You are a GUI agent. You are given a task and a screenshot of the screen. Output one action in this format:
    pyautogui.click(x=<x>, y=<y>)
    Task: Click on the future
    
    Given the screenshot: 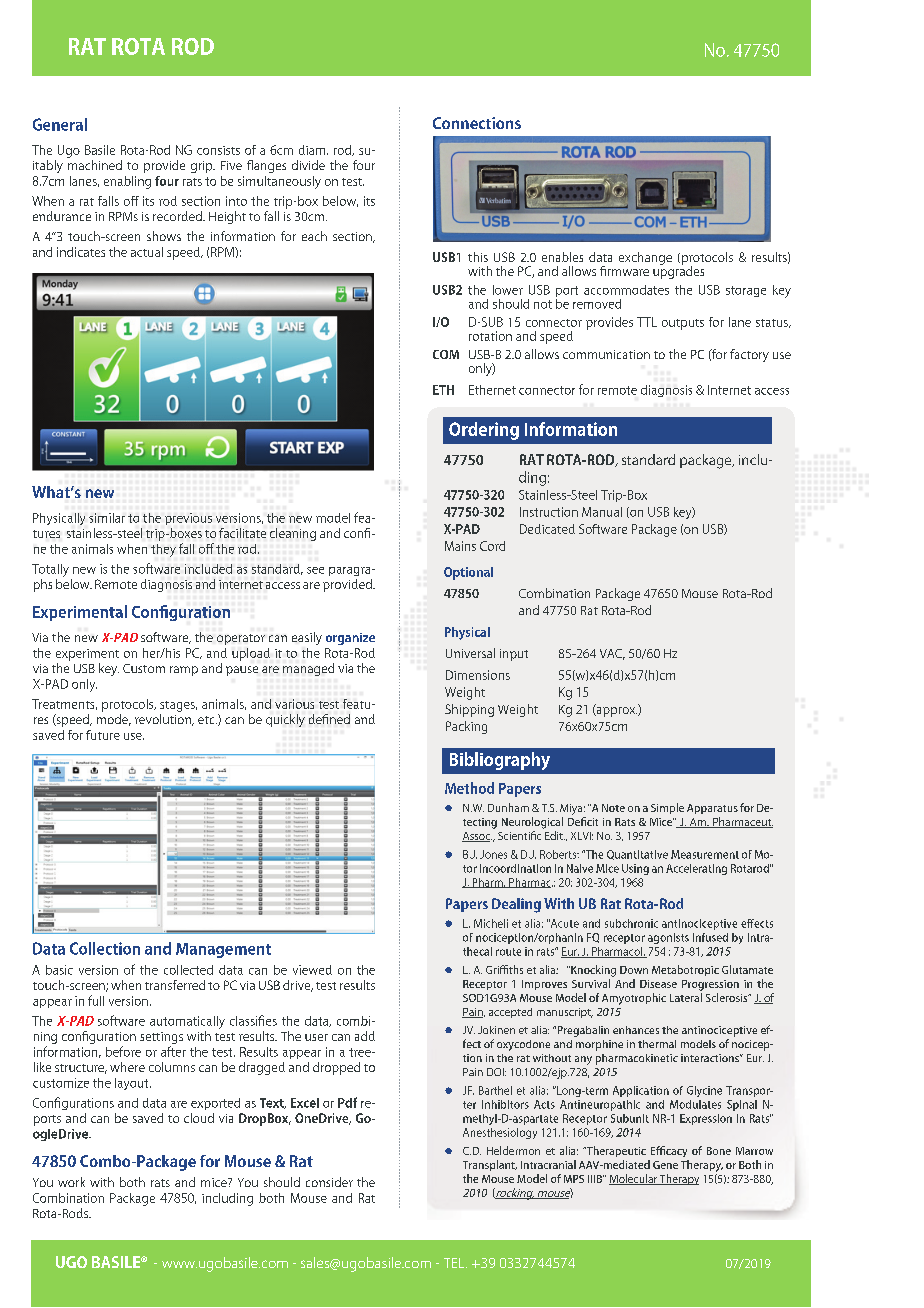 What is the action you would take?
    pyautogui.click(x=103, y=735)
